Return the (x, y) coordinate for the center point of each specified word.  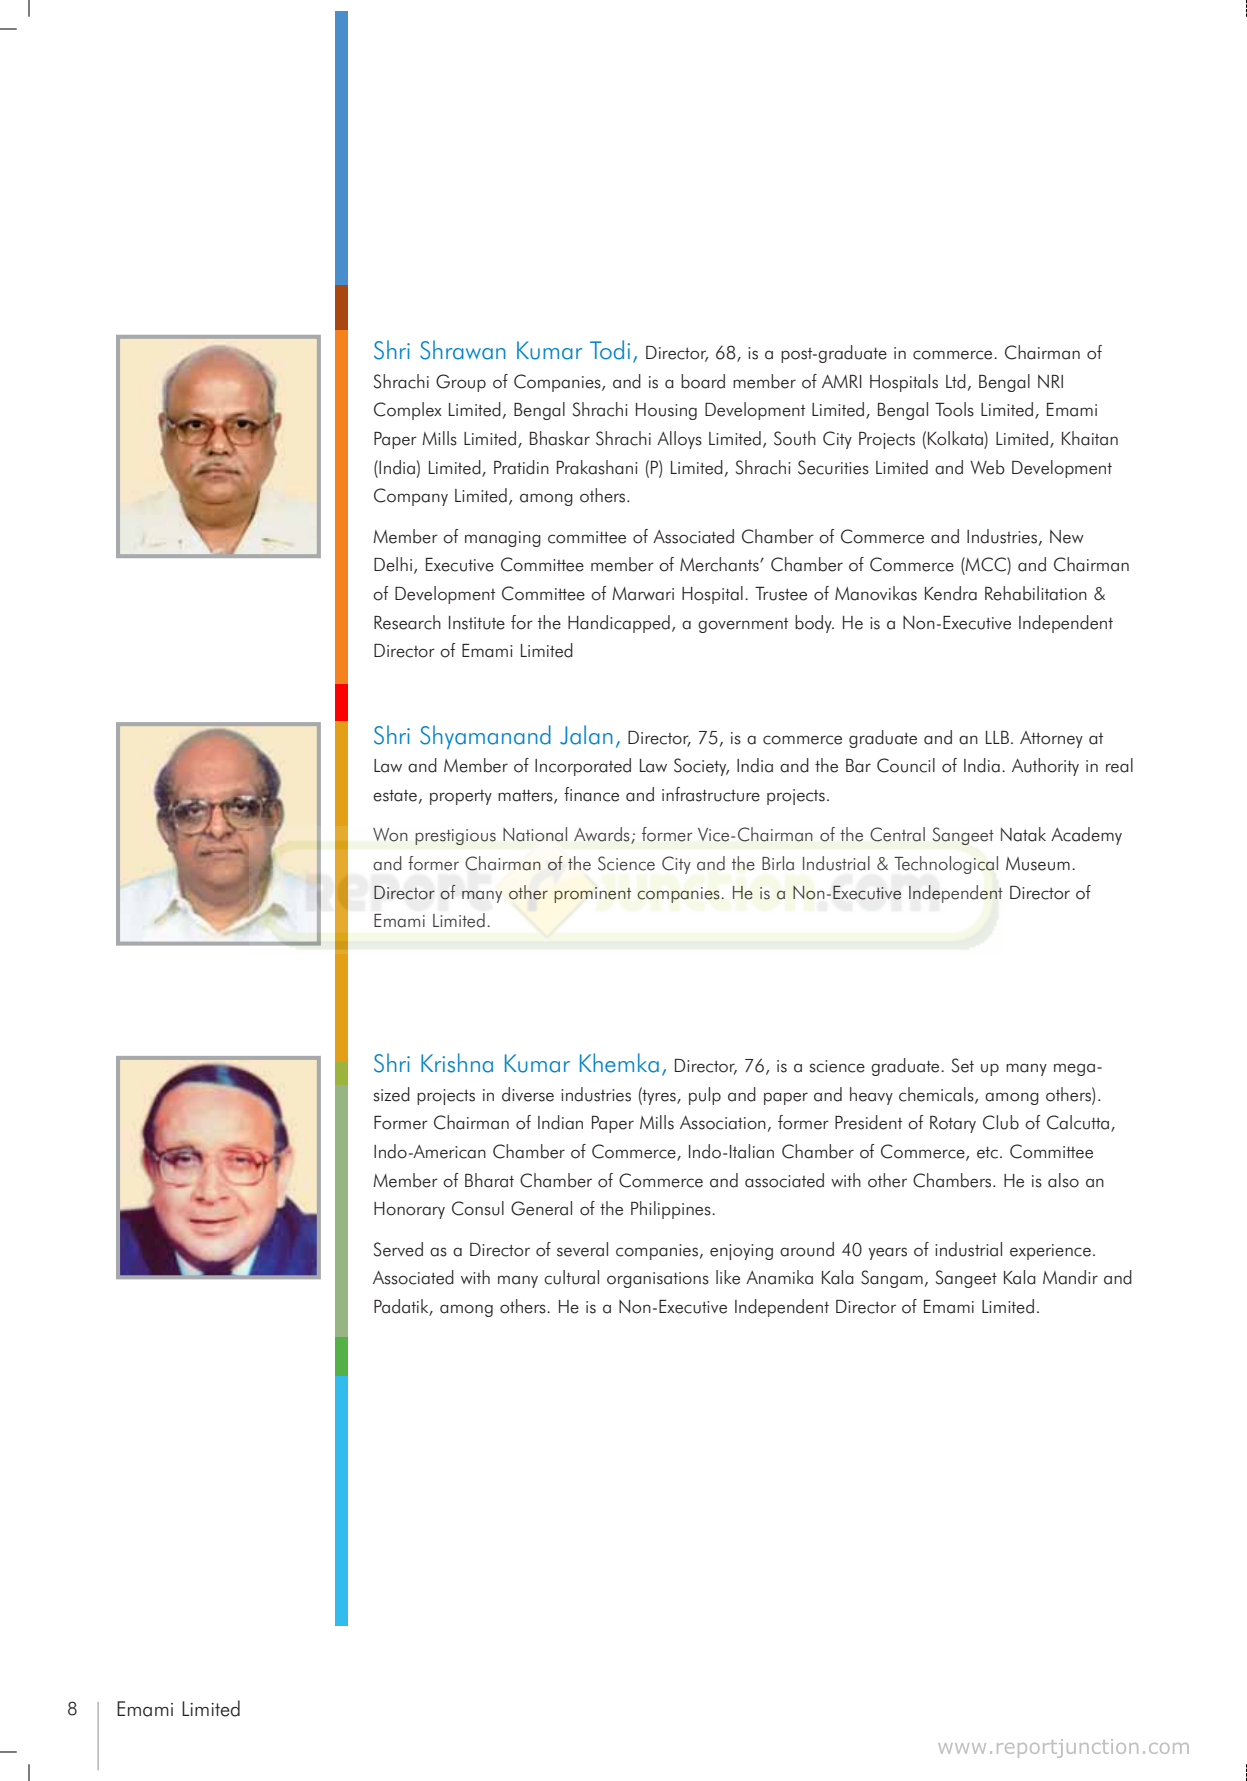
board (703, 381)
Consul (478, 1208)
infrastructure (711, 794)
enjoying (741, 1252)
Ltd (956, 381)
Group (461, 383)
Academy (1086, 836)
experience (1050, 1252)
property (461, 797)
